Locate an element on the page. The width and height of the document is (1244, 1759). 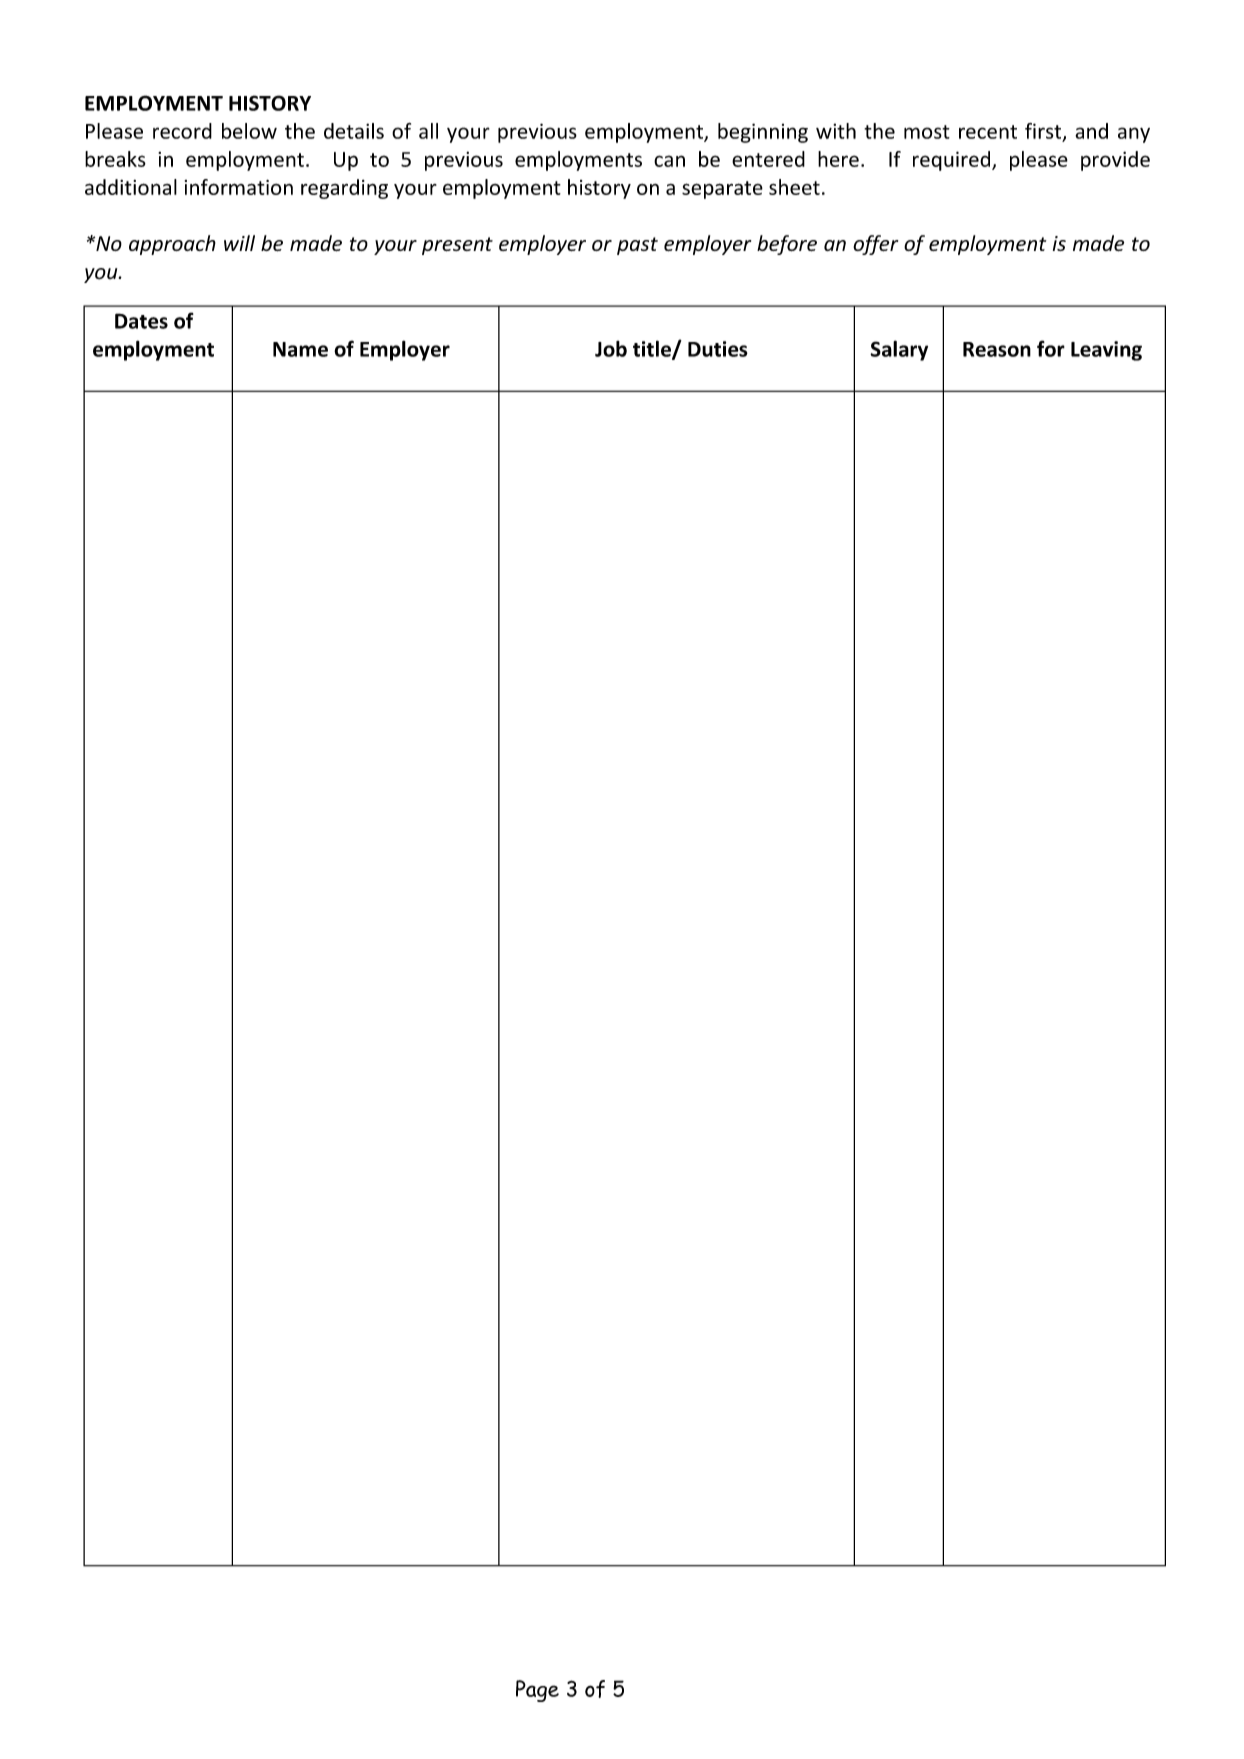
required is located at coordinates (953, 161).
